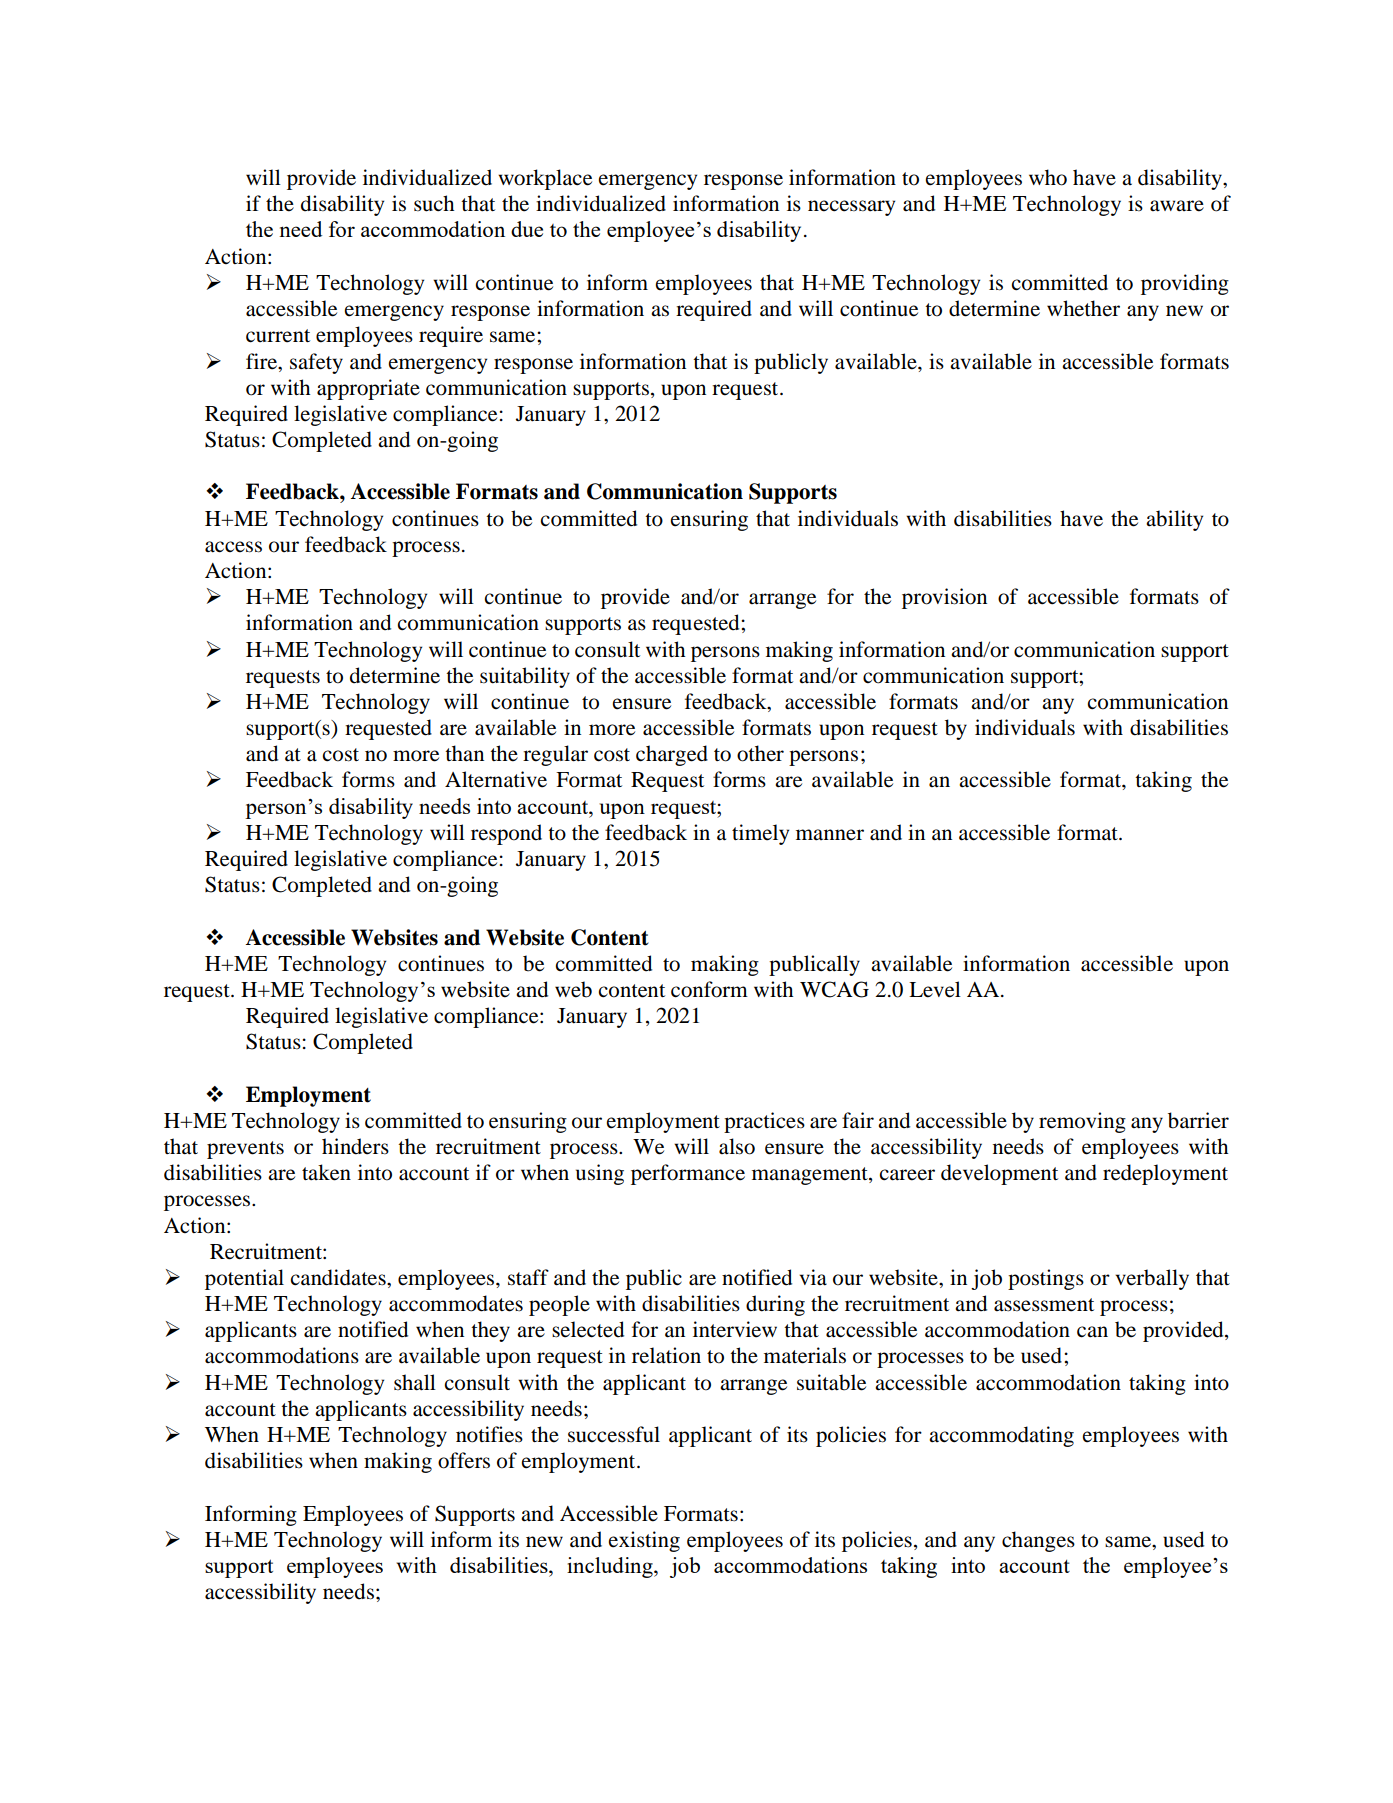 The width and height of the screenshot is (1393, 1803). What do you see at coordinates (339, 1277) in the screenshot?
I see `candidates` at bounding box center [339, 1277].
